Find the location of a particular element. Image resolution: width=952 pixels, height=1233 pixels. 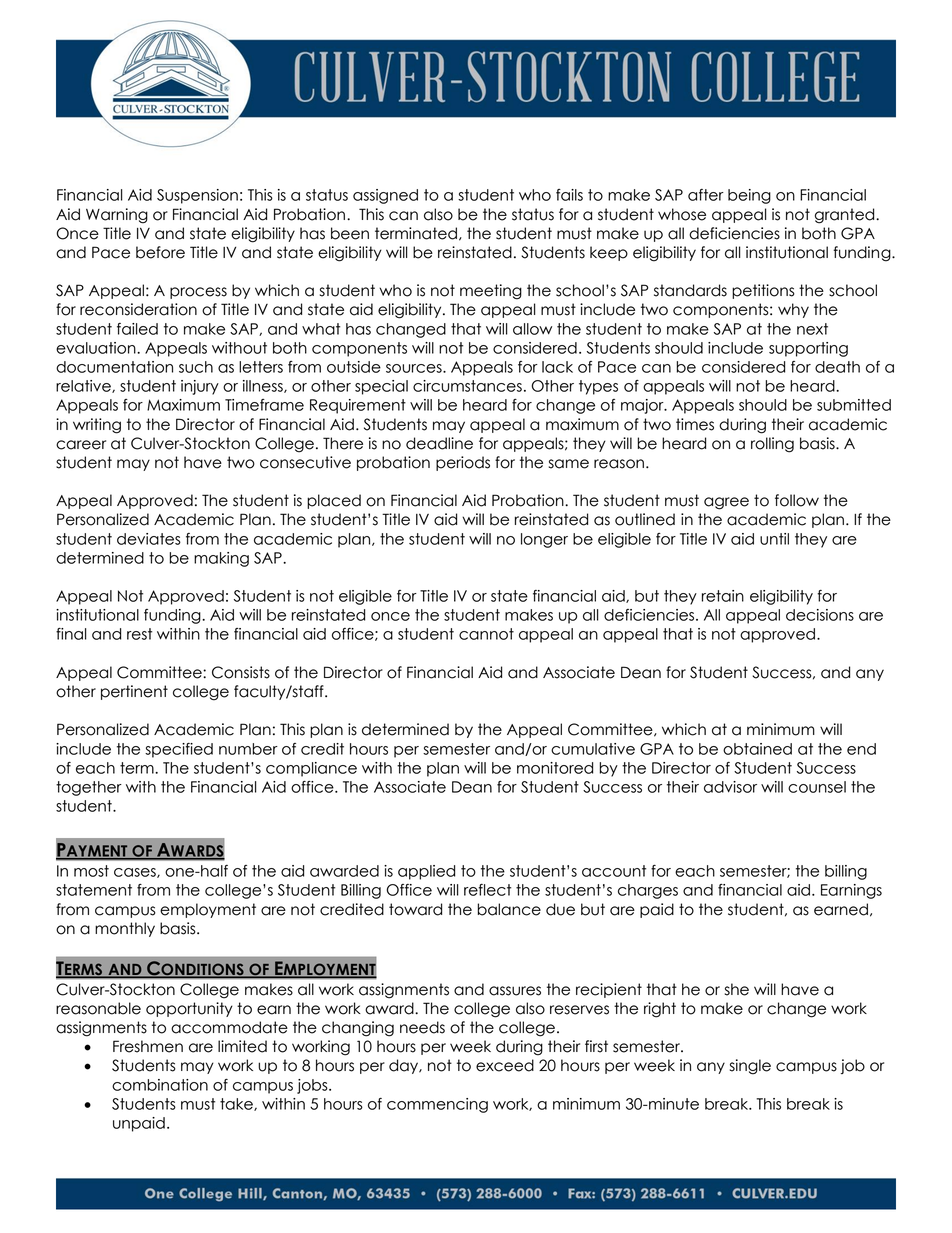

Warning is located at coordinates (117, 216).
